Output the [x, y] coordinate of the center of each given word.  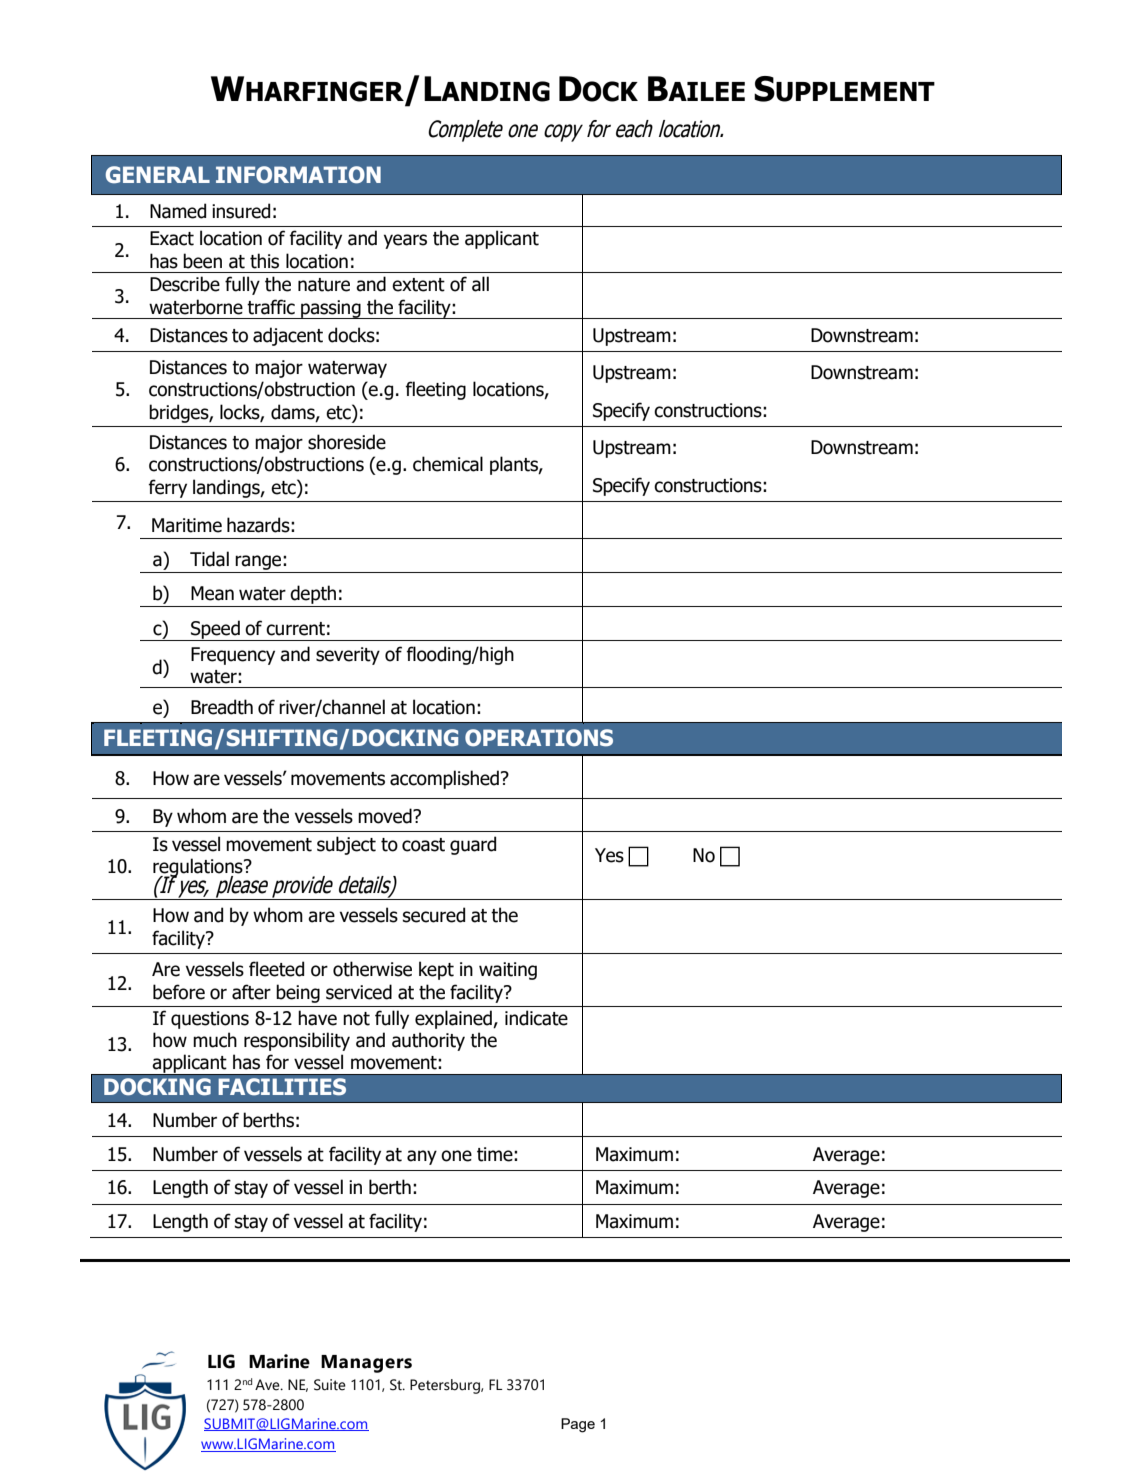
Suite [330, 1385]
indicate [536, 1018]
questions [210, 1020]
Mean [212, 593]
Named [178, 211]
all [480, 284]
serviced [359, 992]
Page [578, 1425]
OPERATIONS [539, 738]
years [405, 241]
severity [348, 656]
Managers [366, 1364]
